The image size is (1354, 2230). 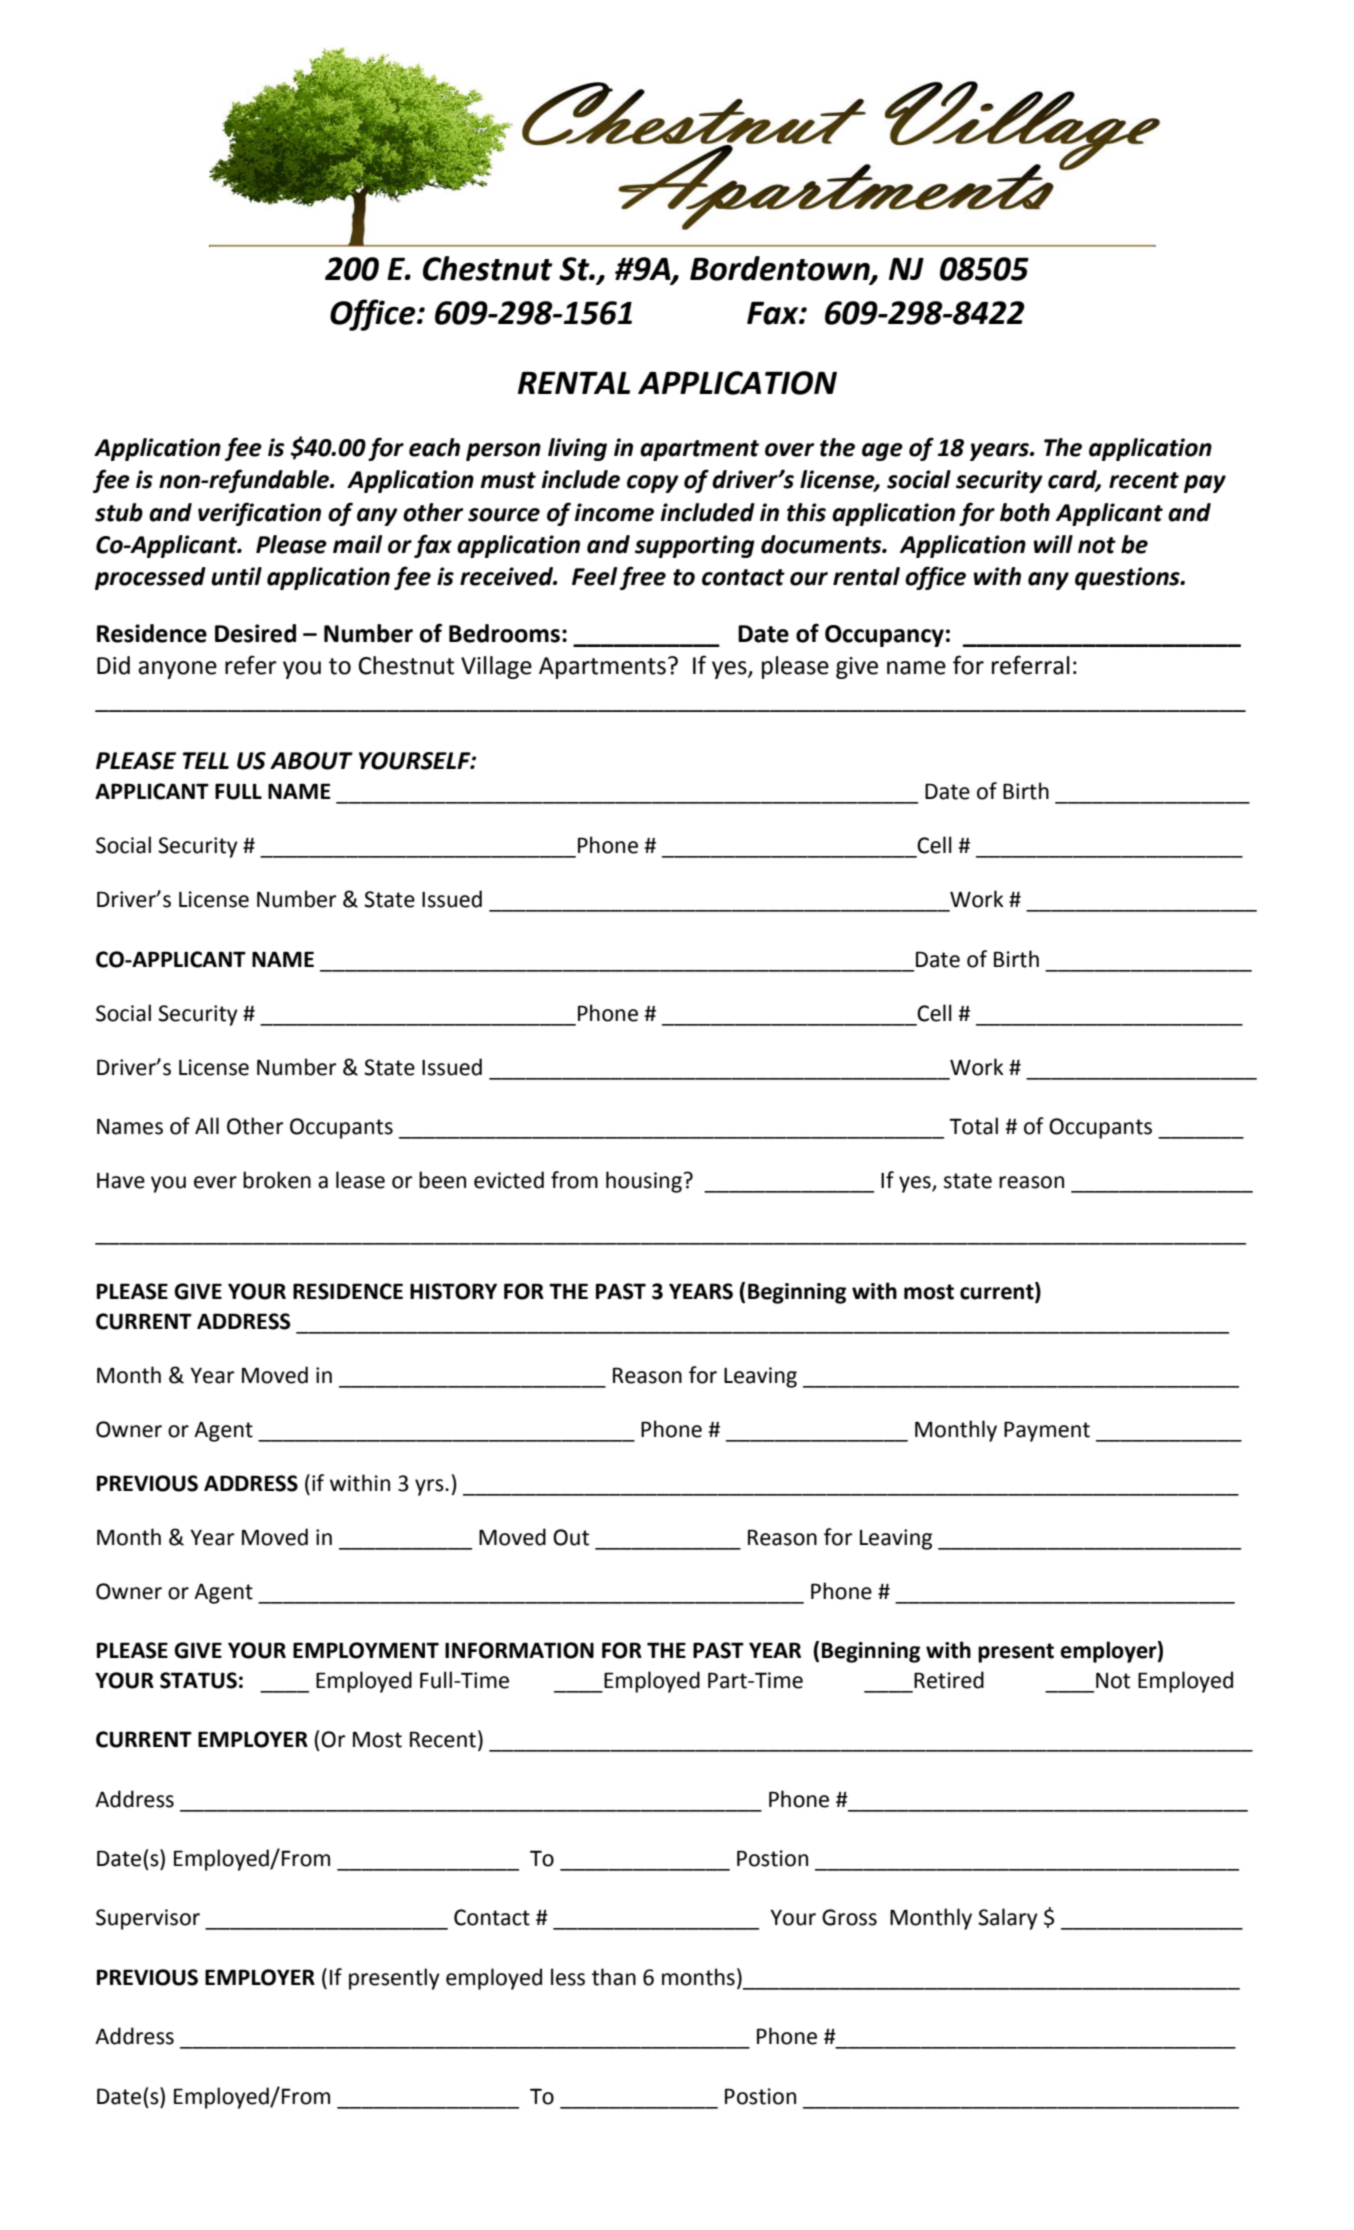 What do you see at coordinates (973, 1126) in the screenshot?
I see `Total` at bounding box center [973, 1126].
